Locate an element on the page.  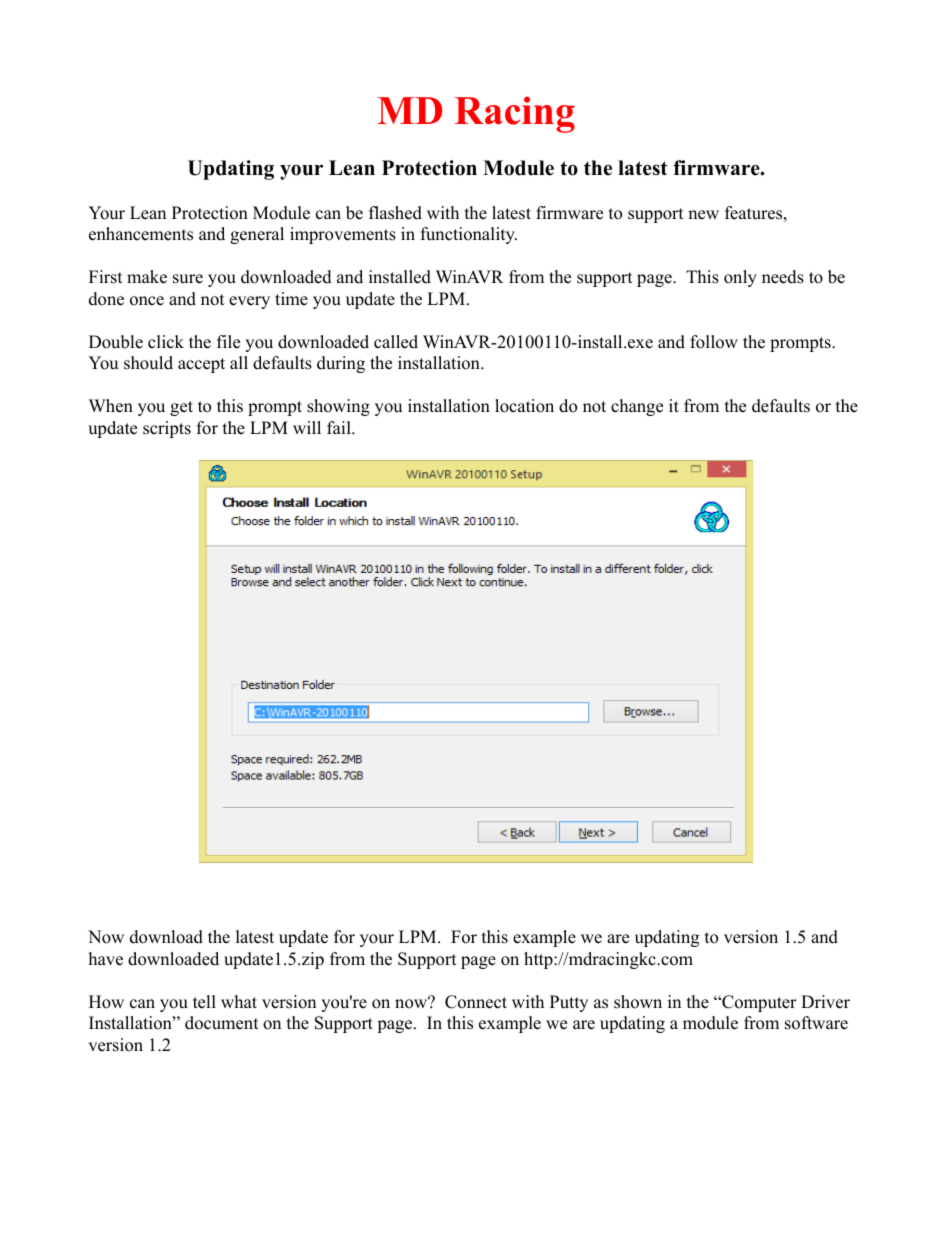
functionality is located at coordinates (469, 235).
